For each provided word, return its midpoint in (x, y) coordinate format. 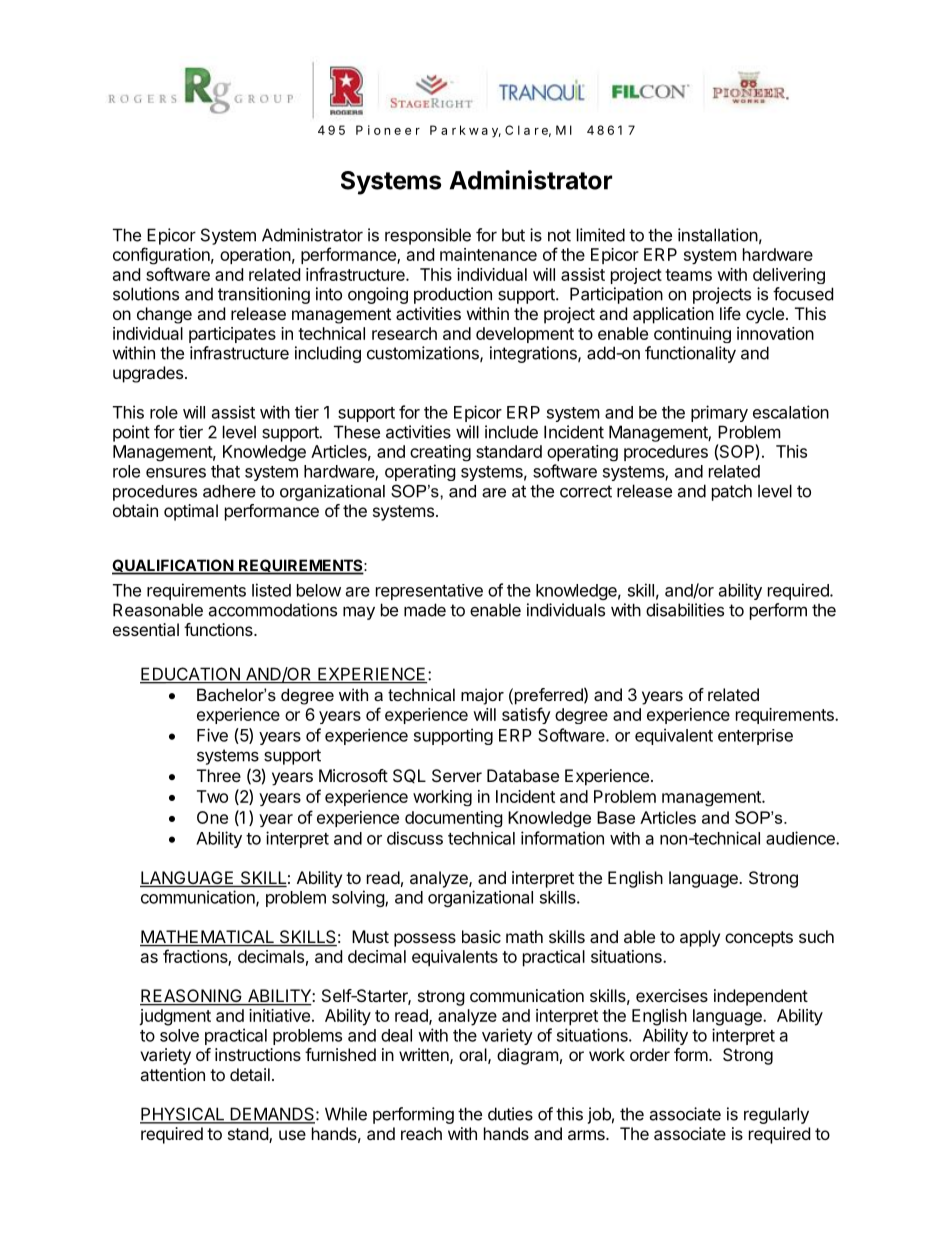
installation (718, 235)
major (482, 696)
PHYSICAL (183, 1115)
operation (255, 256)
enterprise (755, 737)
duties (510, 1114)
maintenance (488, 254)
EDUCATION (191, 675)
